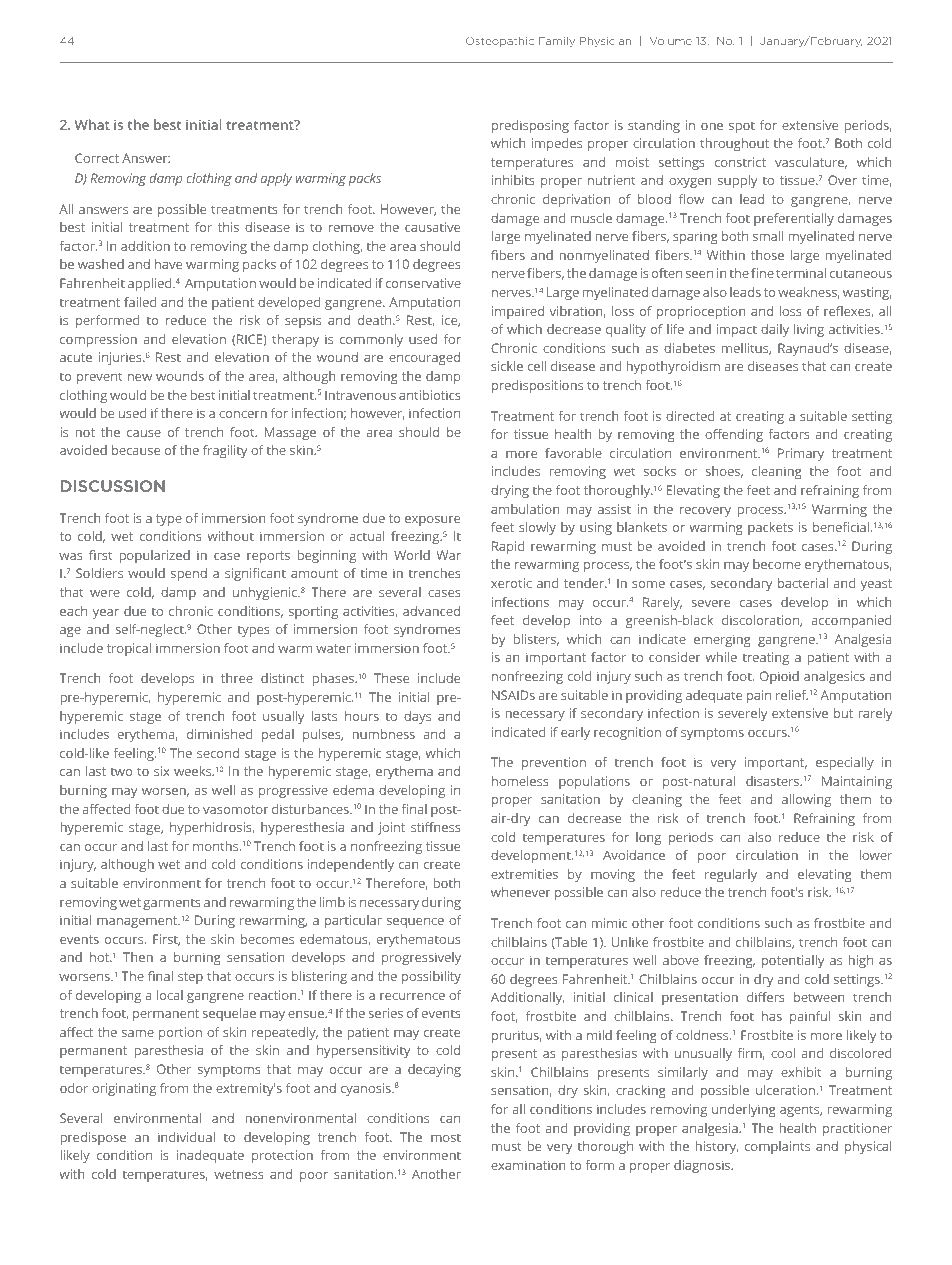 This page has width=952, height=1265. What do you see at coordinates (803, 583) in the page?
I see `bacterial` at bounding box center [803, 583].
